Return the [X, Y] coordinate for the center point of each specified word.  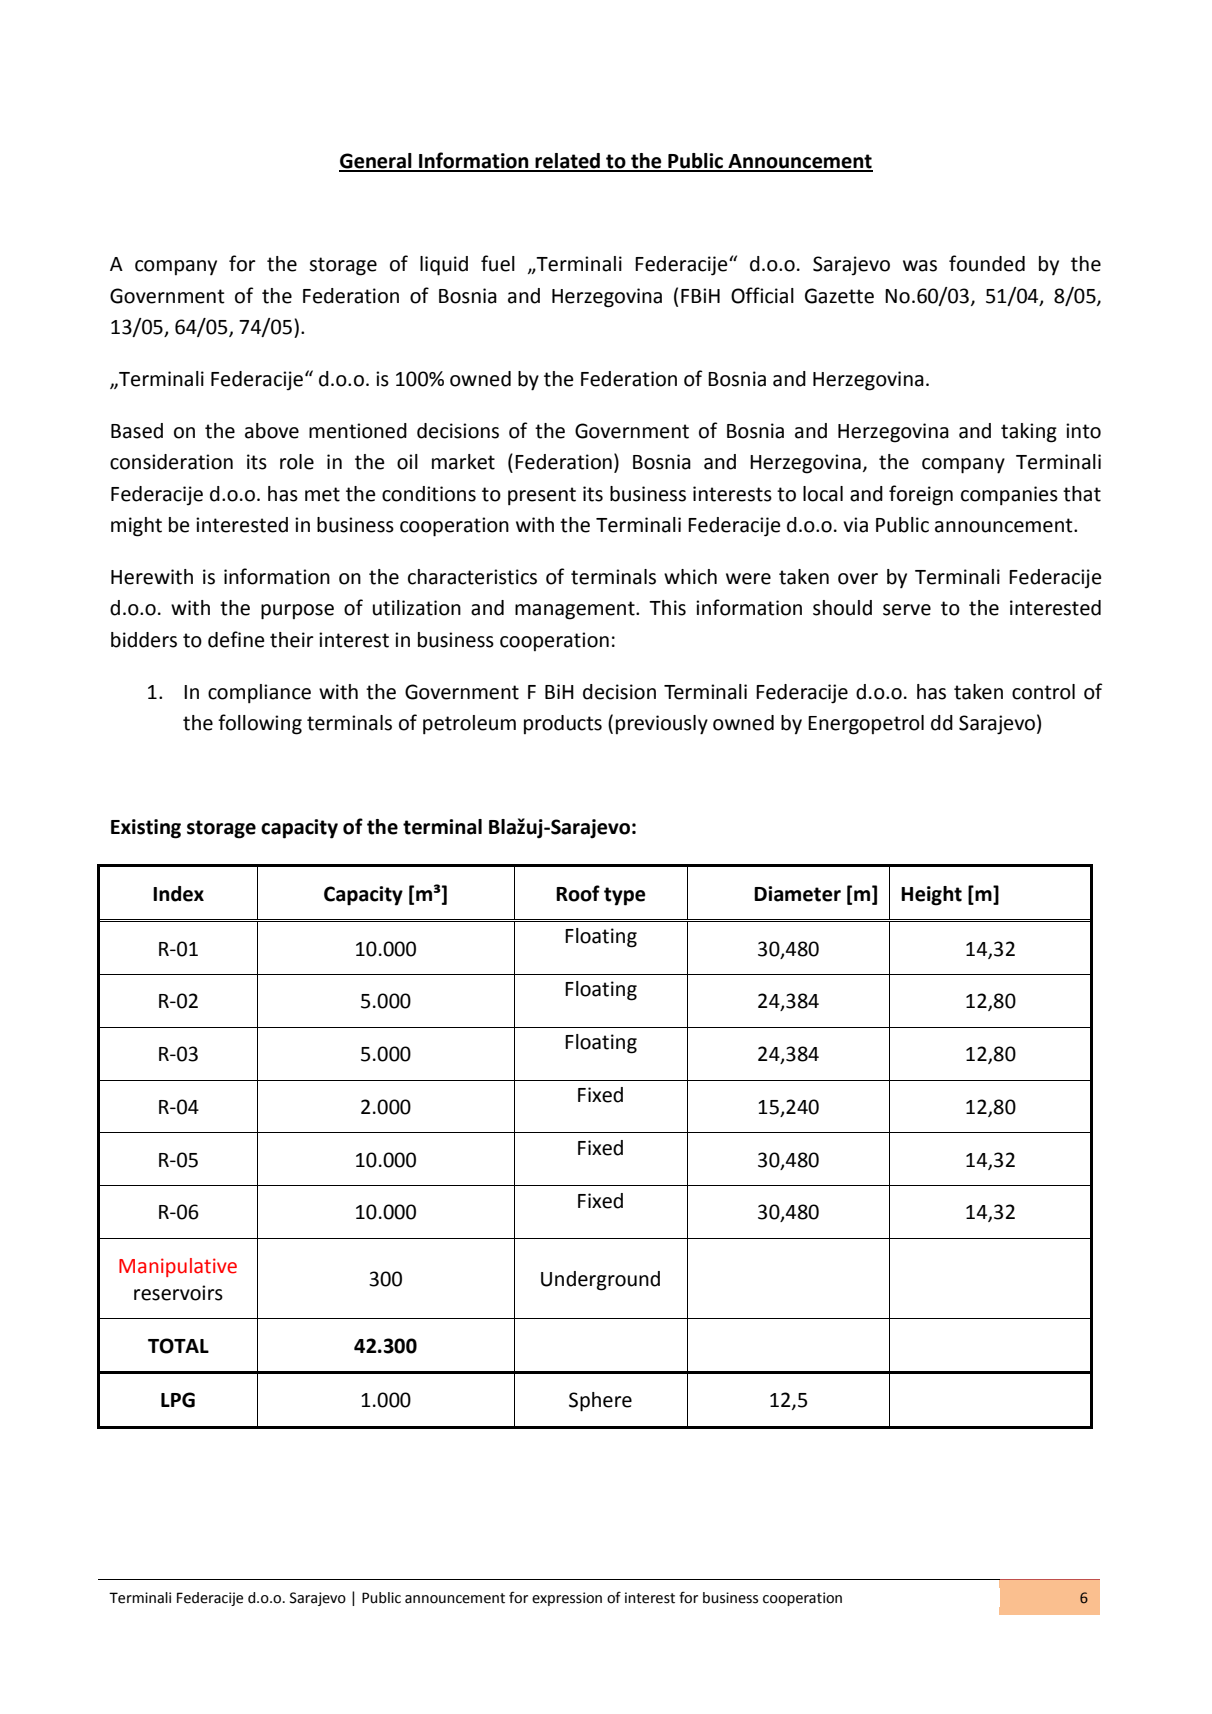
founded [987, 263]
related [567, 162]
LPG [178, 1400]
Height [931, 896]
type [624, 896]
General [376, 162]
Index [178, 894]
